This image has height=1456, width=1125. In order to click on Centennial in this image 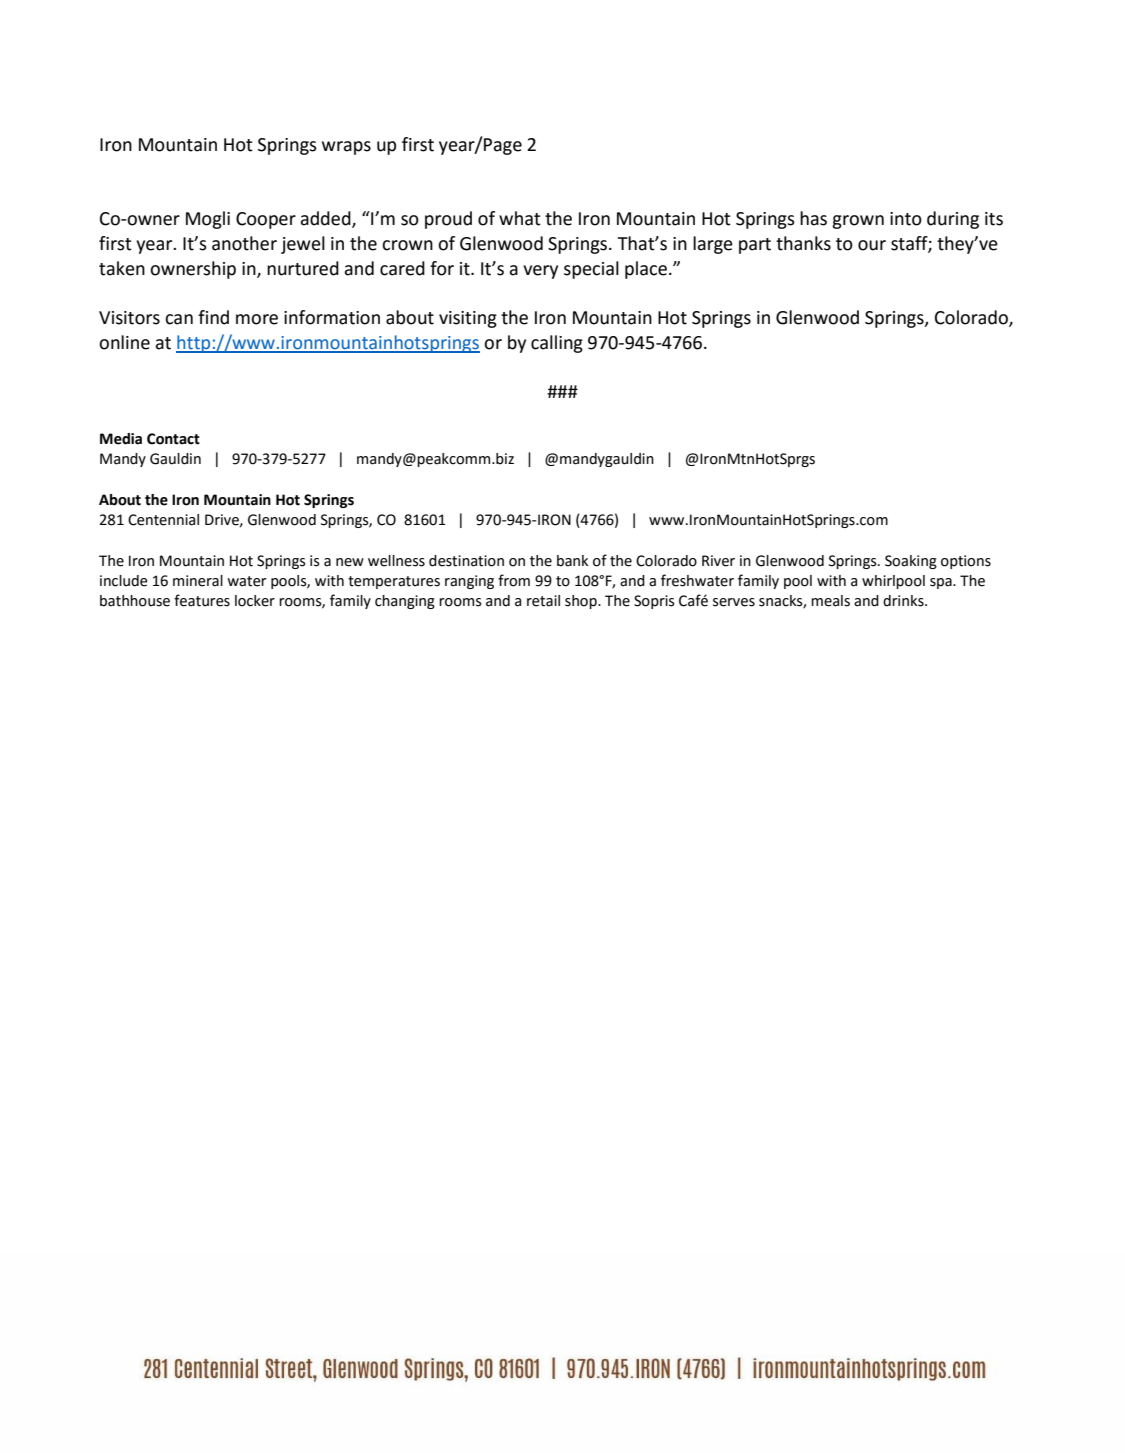, I will do `click(163, 520)`.
